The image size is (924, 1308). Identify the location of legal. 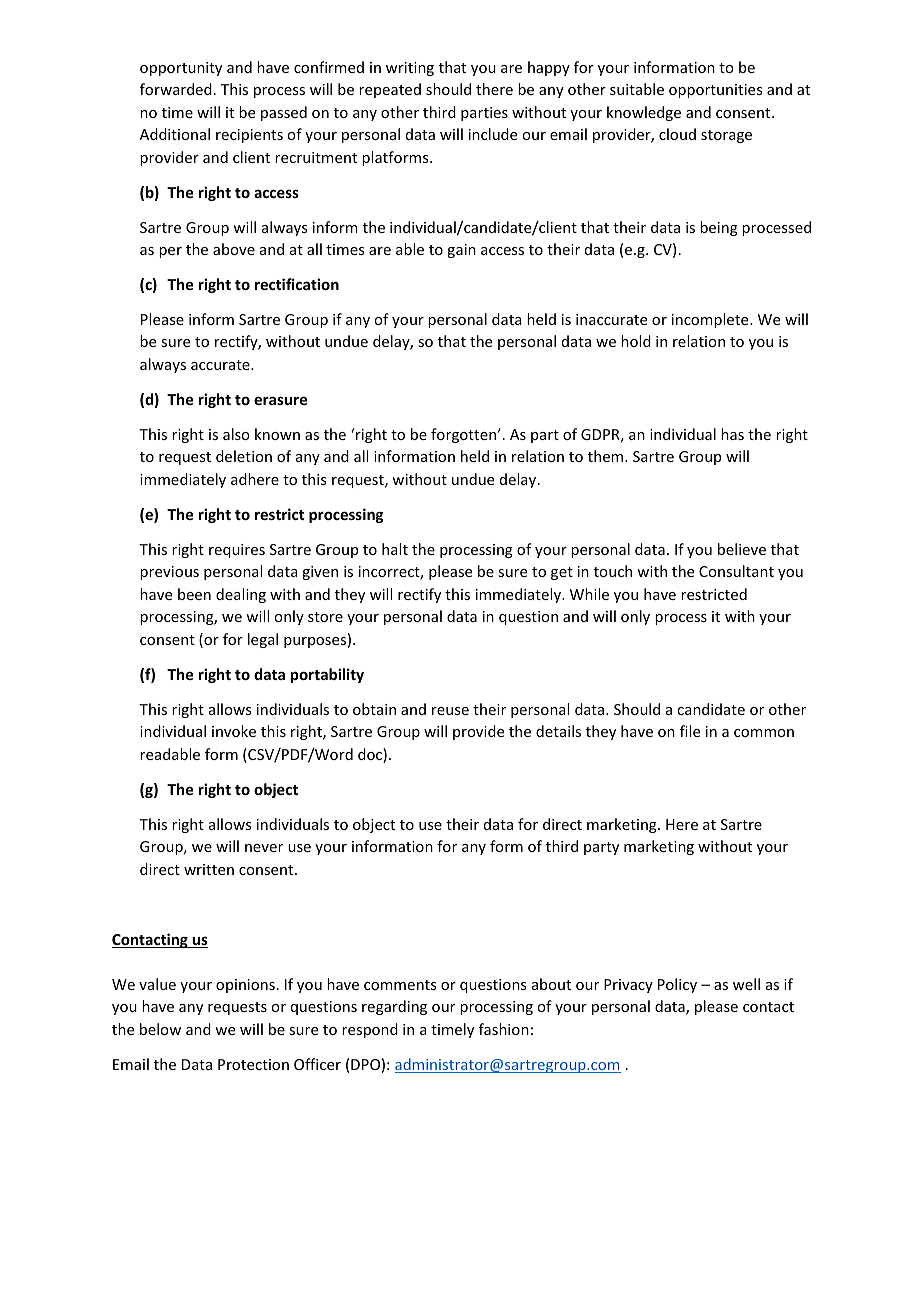
(263, 640).
